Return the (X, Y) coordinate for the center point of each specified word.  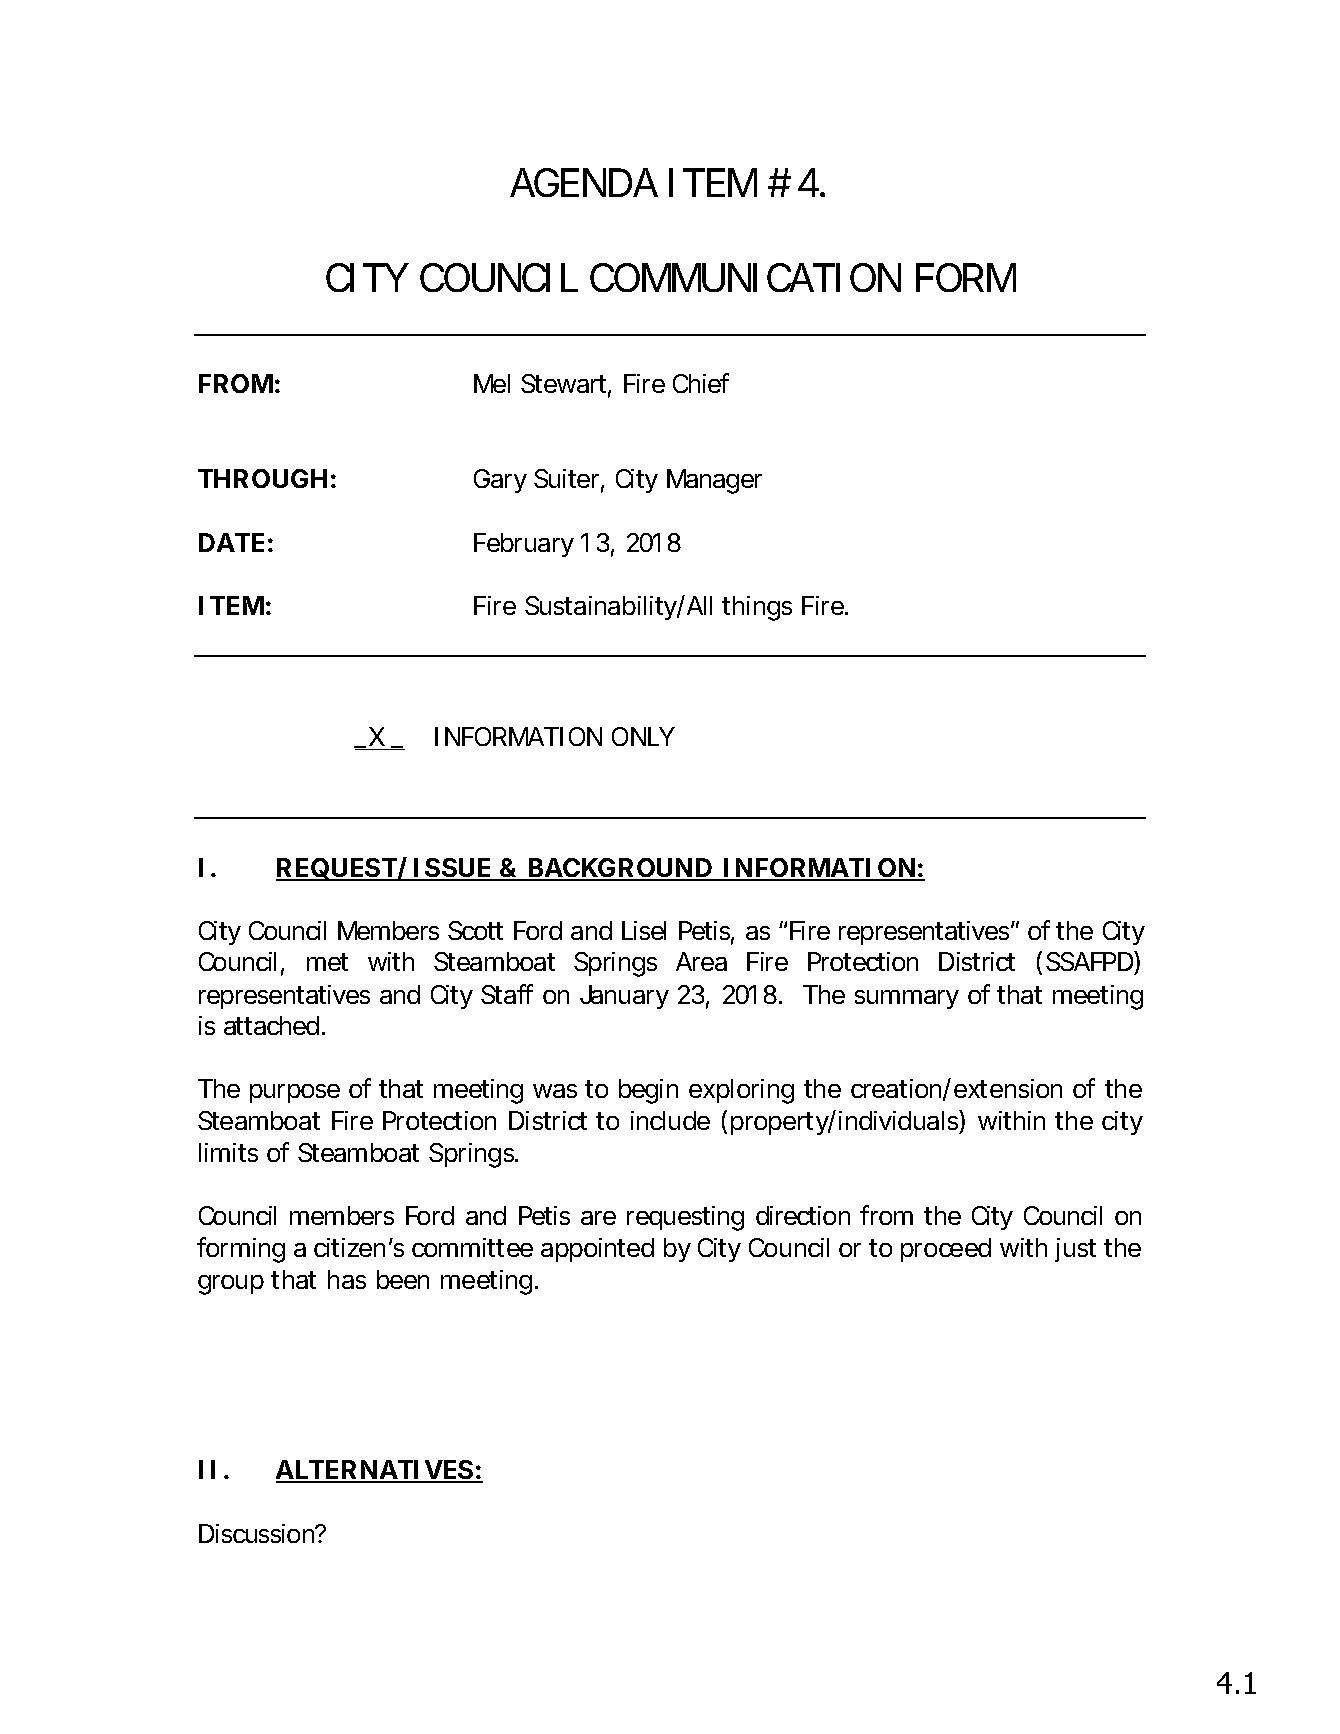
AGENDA (584, 182)
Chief (701, 383)
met (327, 962)
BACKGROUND (620, 869)
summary (907, 999)
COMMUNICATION (745, 277)
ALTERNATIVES (375, 1471)
